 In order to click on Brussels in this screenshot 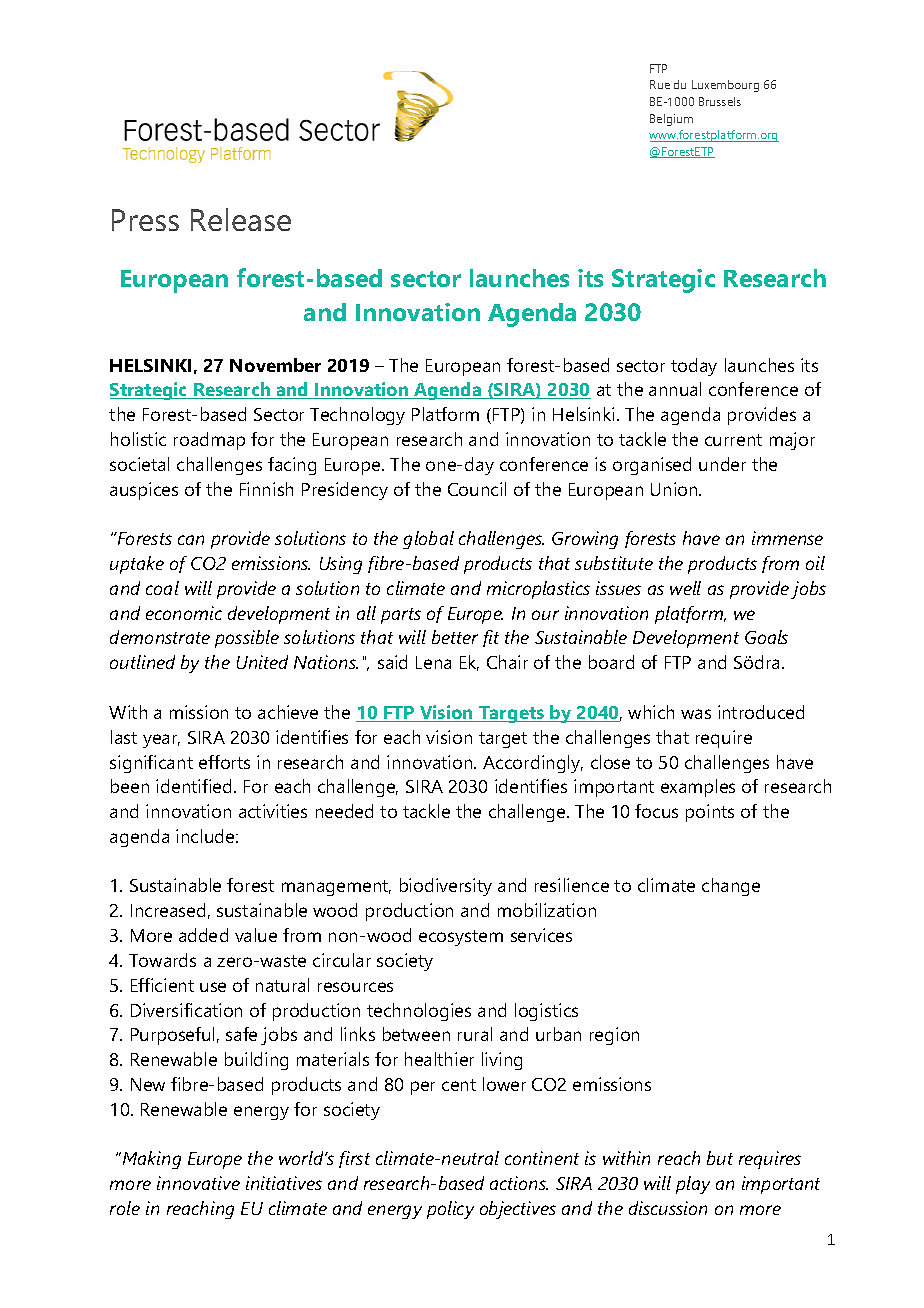, I will do `click(720, 101)`.
